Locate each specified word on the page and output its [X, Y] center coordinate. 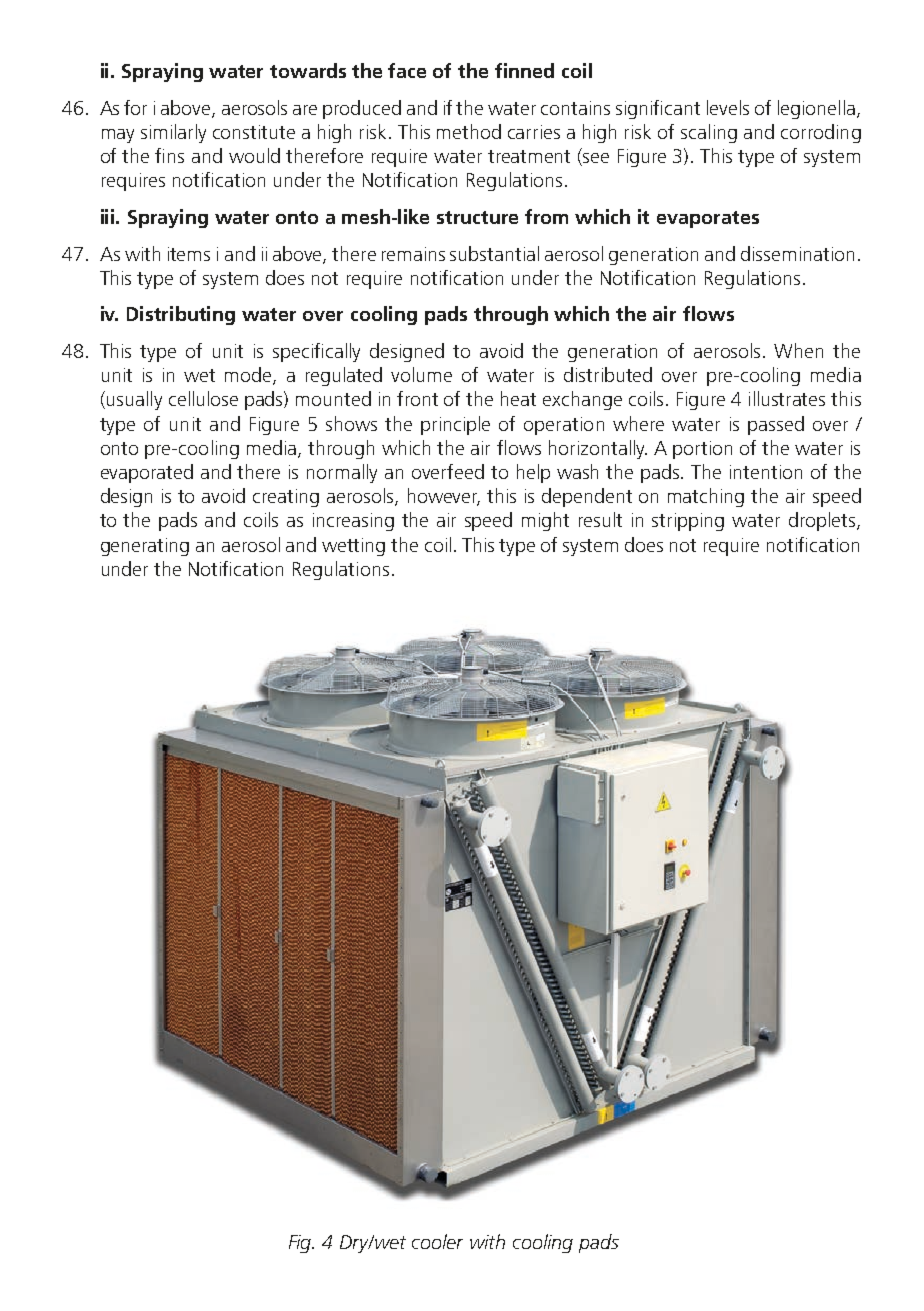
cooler [437, 1241]
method [469, 131]
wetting [353, 547]
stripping [688, 522]
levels [728, 107]
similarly [173, 133]
